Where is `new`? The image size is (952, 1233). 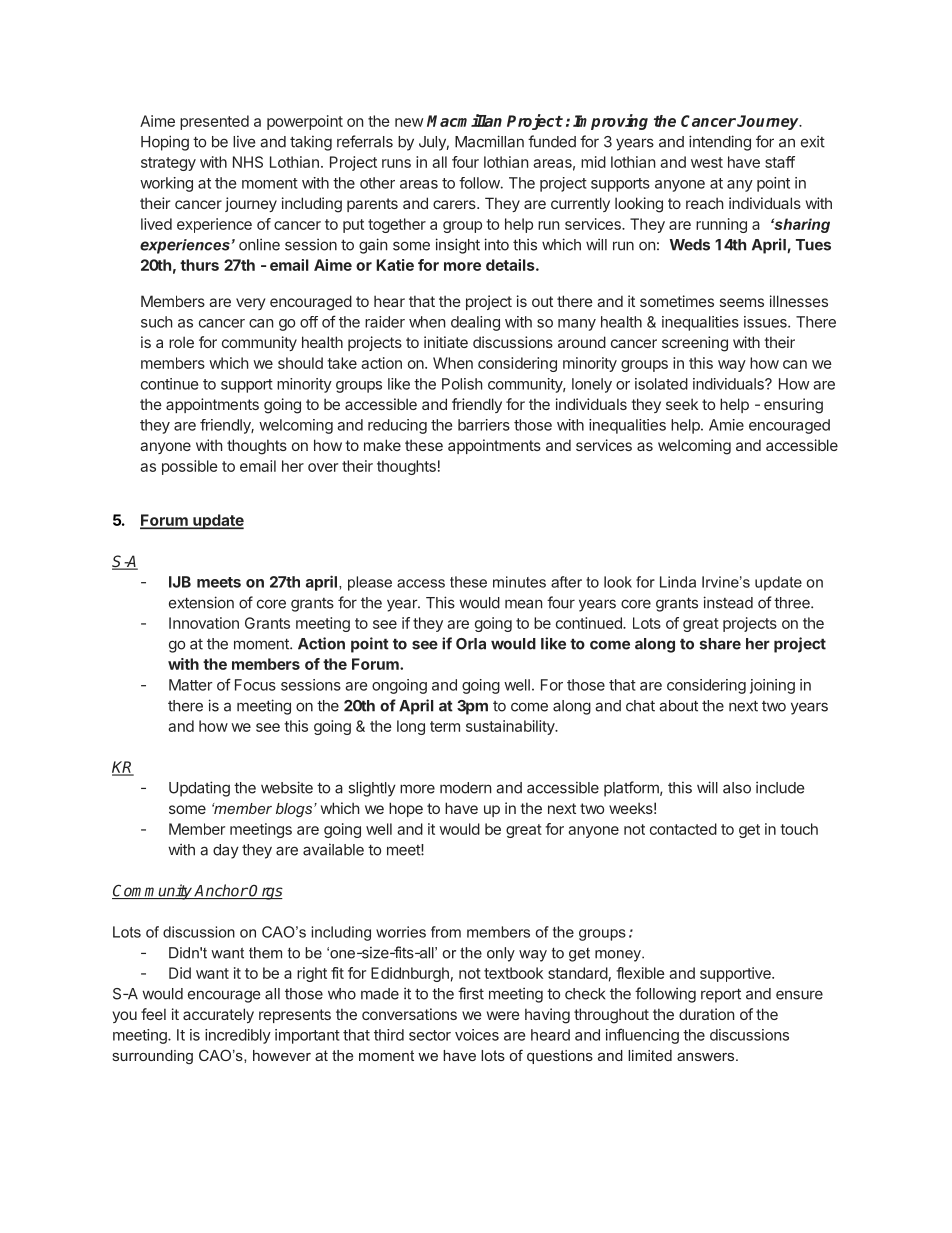 new is located at coordinates (409, 122).
